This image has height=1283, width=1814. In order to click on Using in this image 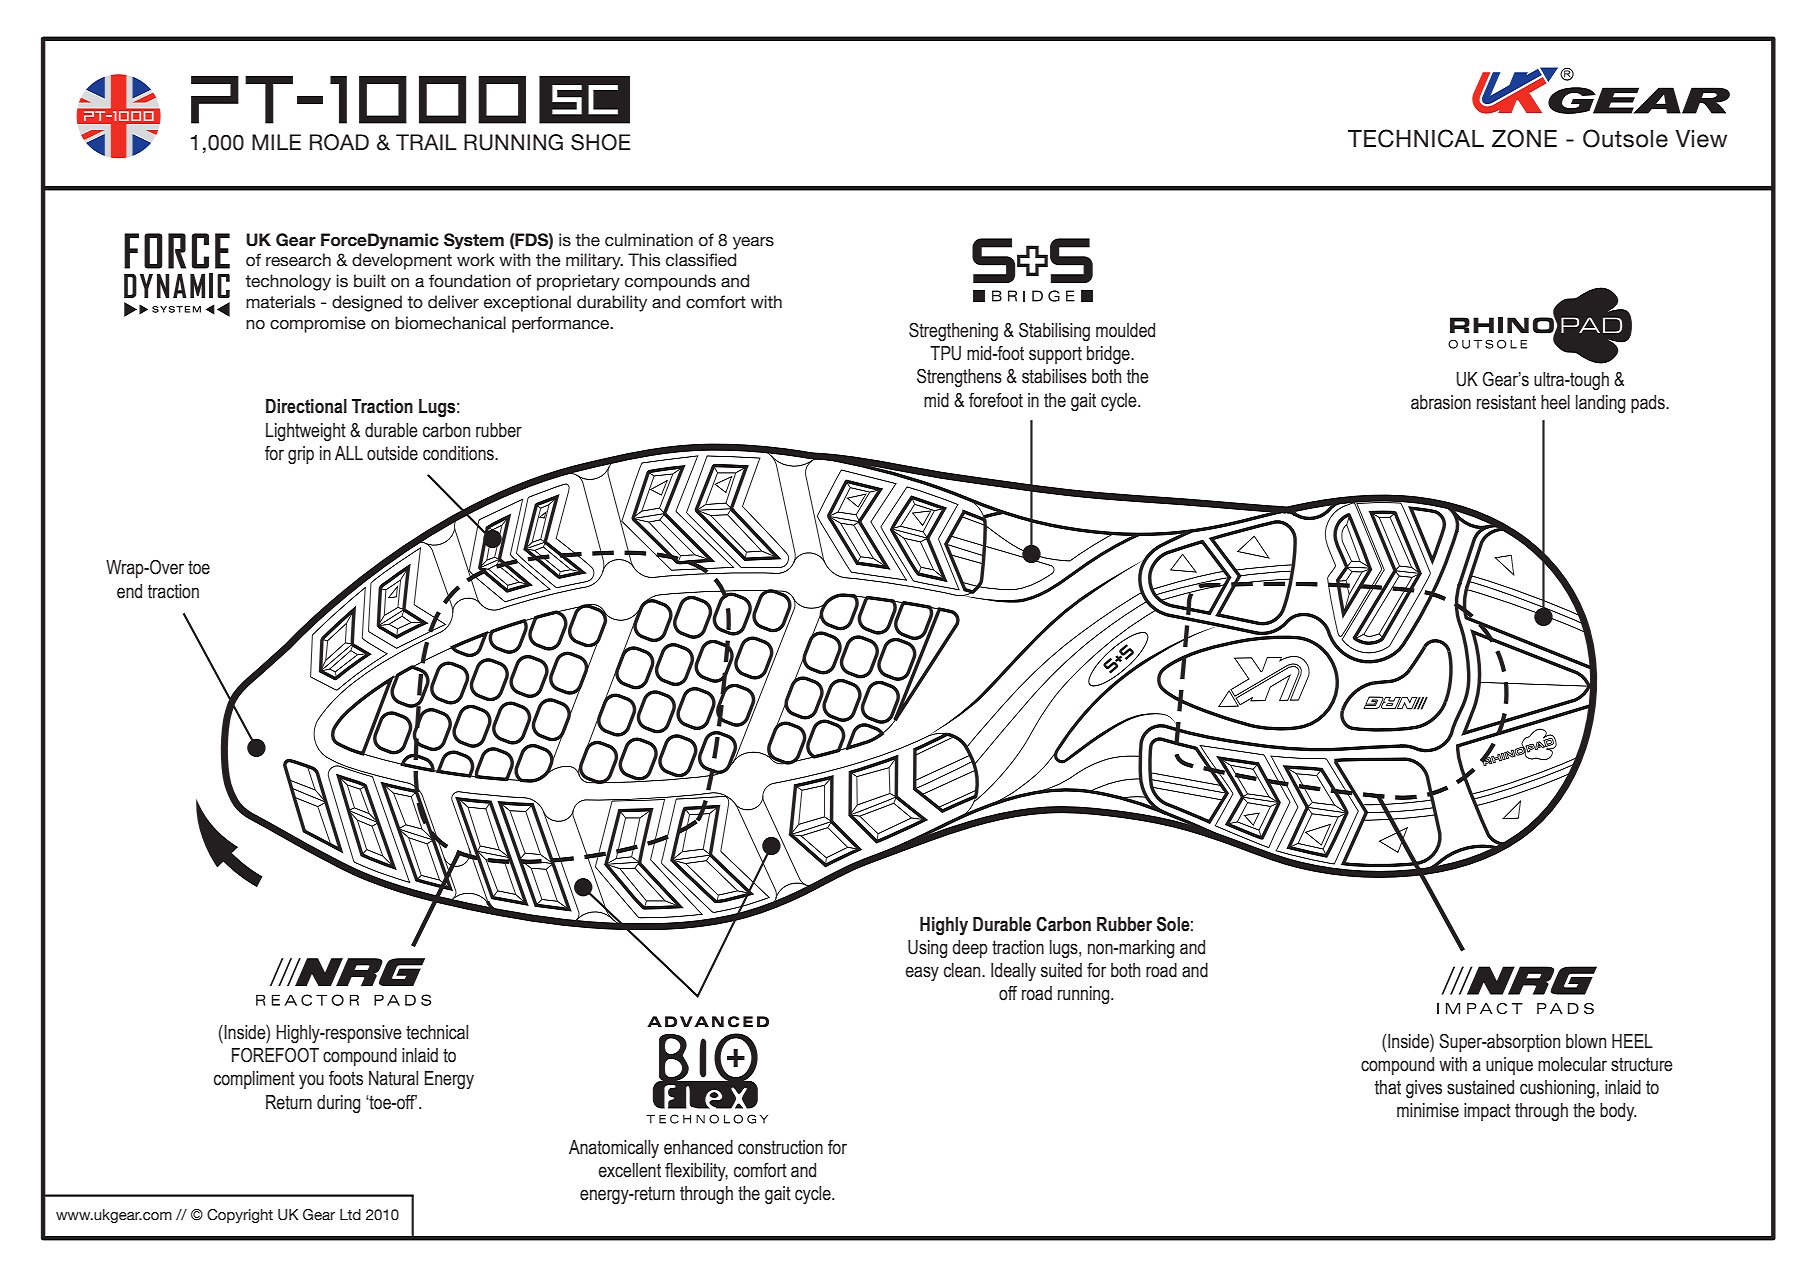, I will do `click(927, 949)`.
